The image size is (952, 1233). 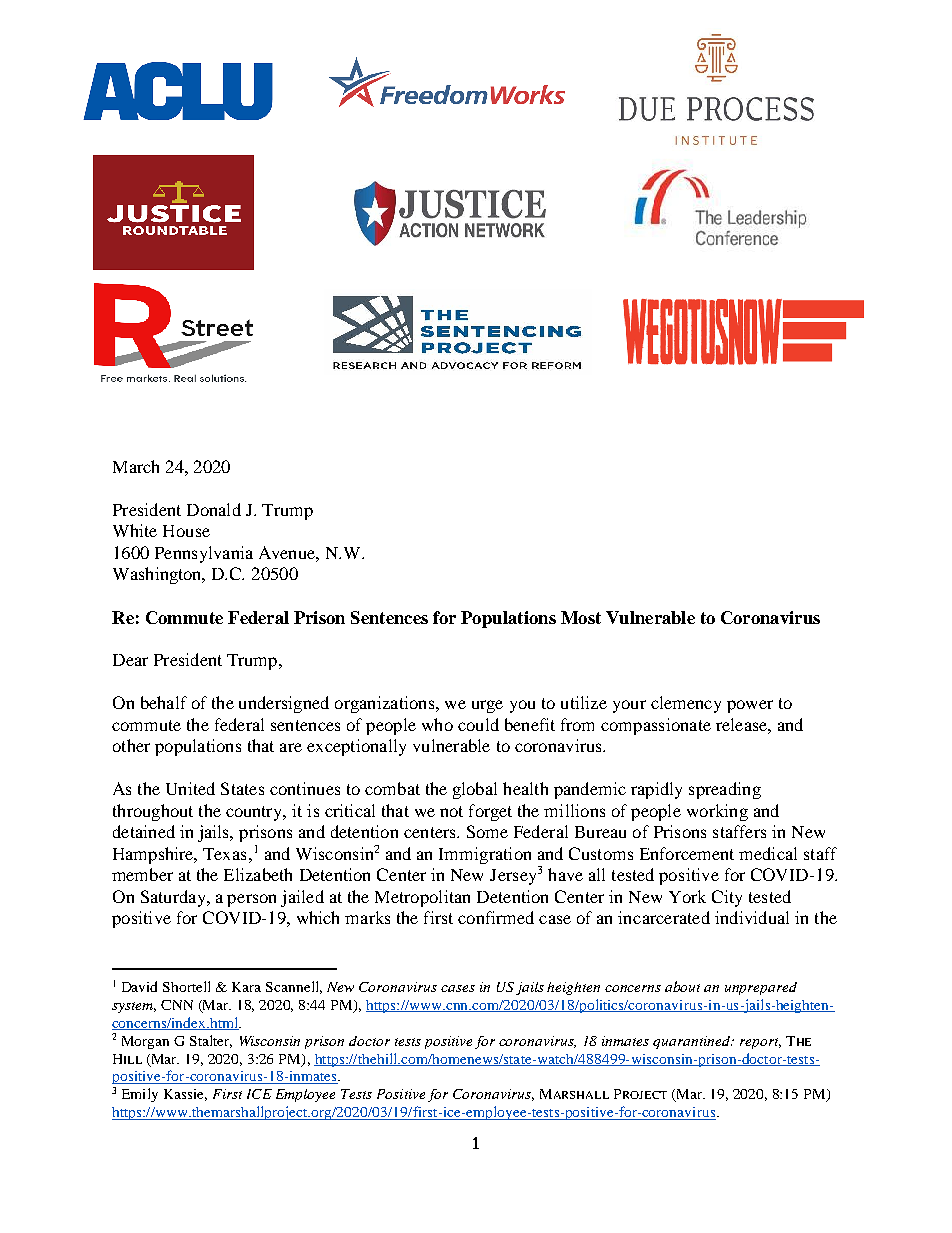 What do you see at coordinates (760, 1043) in the image?
I see `report` at bounding box center [760, 1043].
